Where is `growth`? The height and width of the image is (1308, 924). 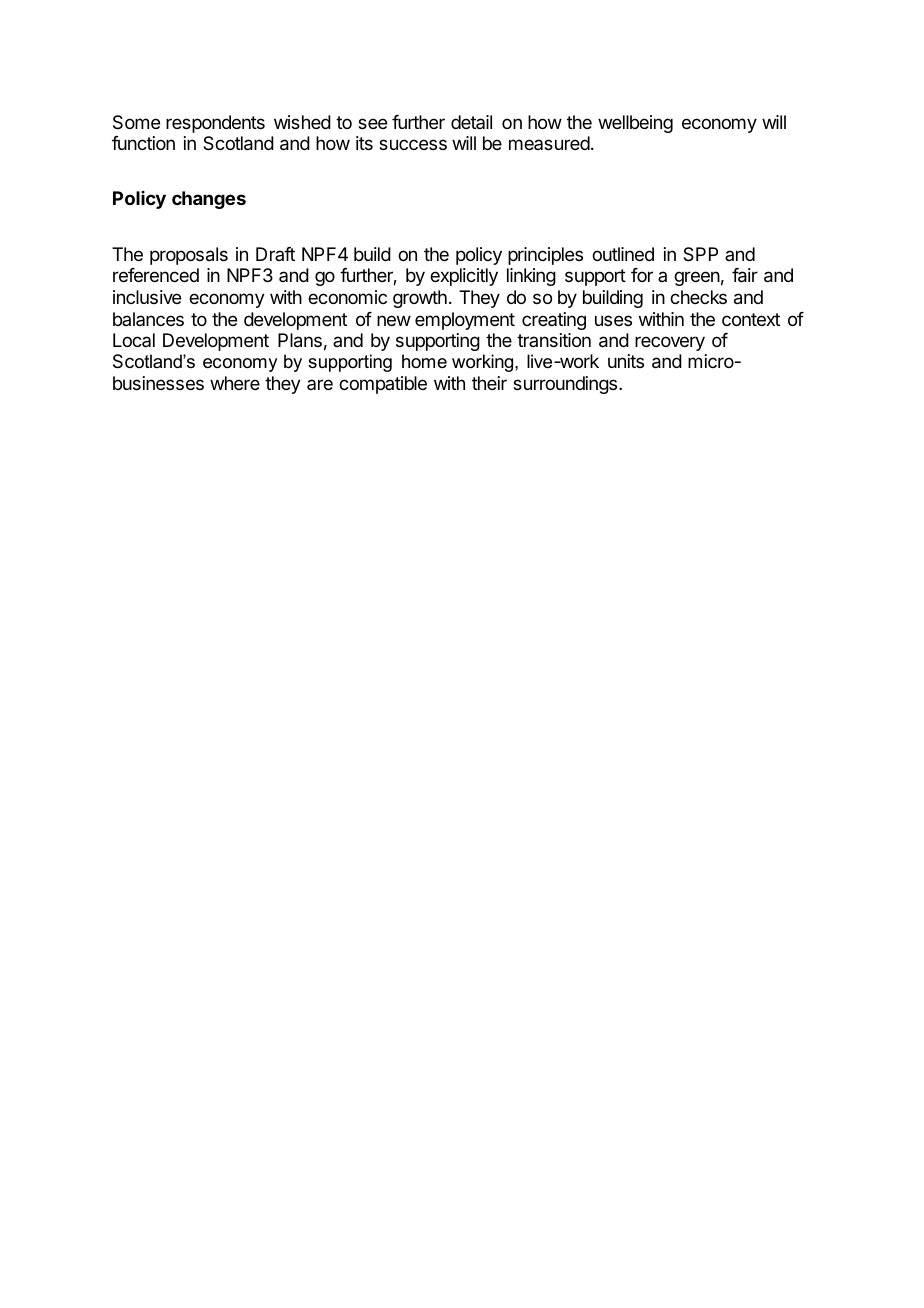 growth is located at coordinates (420, 299).
